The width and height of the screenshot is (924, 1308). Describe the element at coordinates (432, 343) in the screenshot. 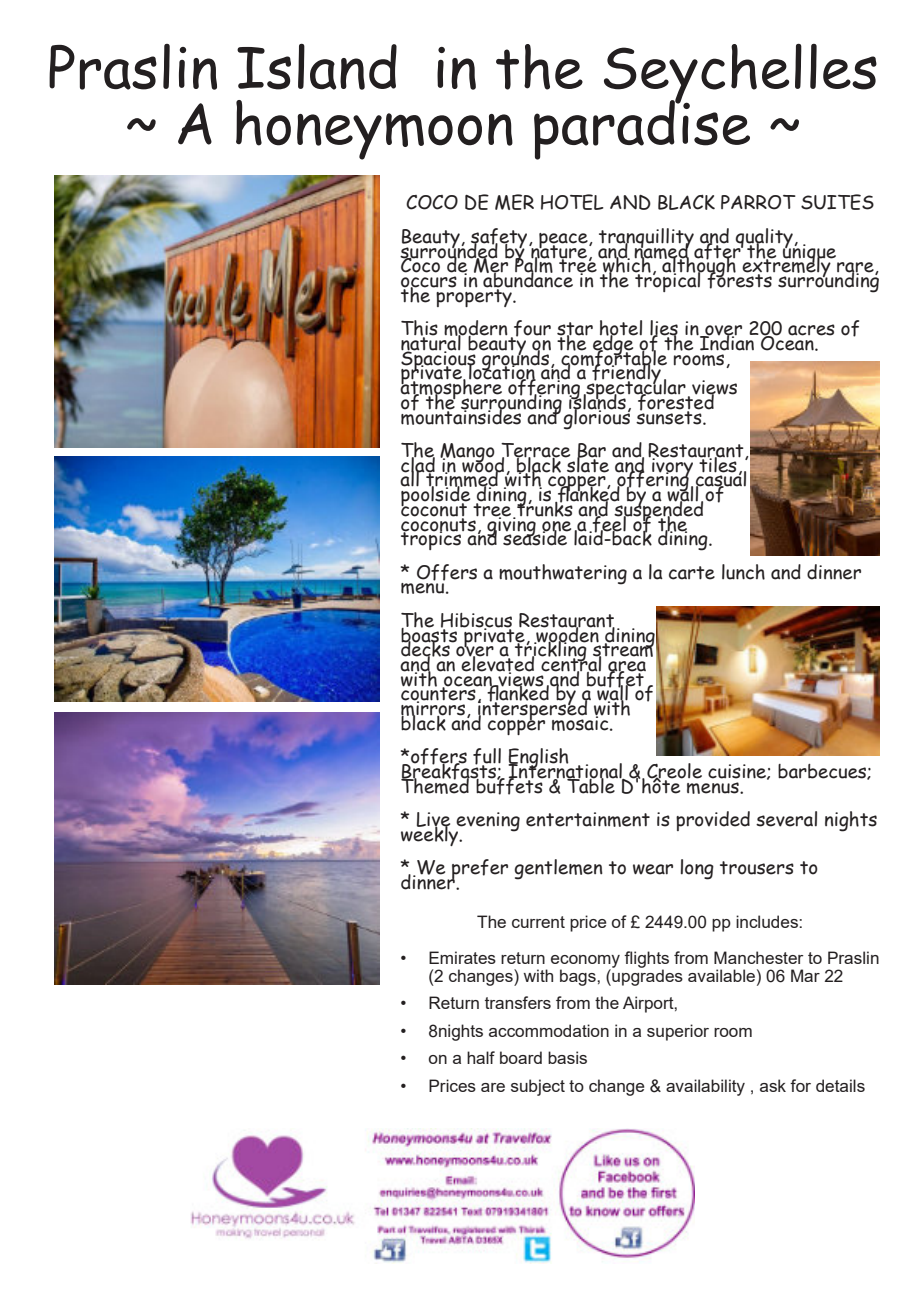

I see `natural` at that location.
